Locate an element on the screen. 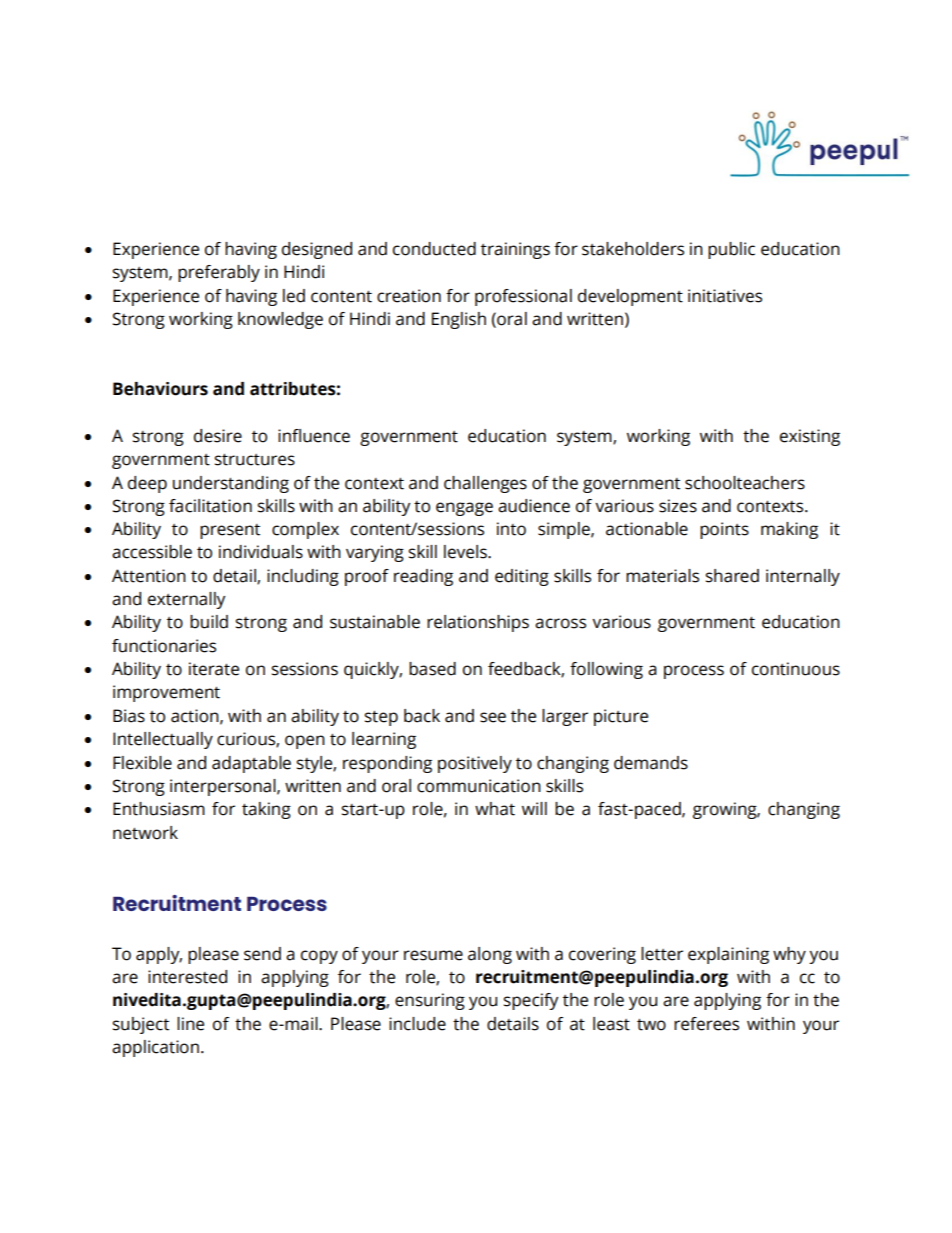  continuous is located at coordinates (796, 669).
